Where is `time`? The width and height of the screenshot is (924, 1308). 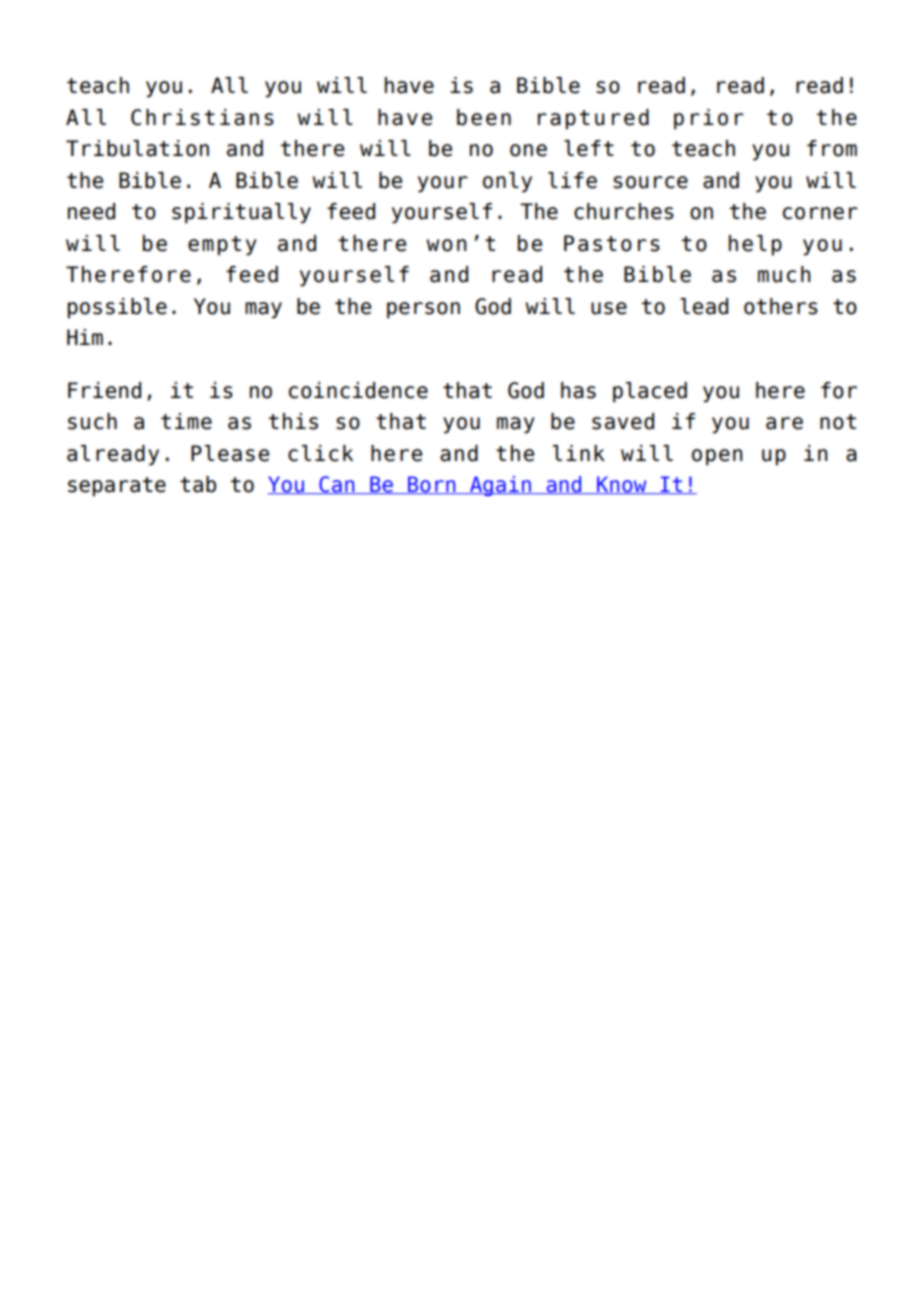
time is located at coordinates (186, 421).
